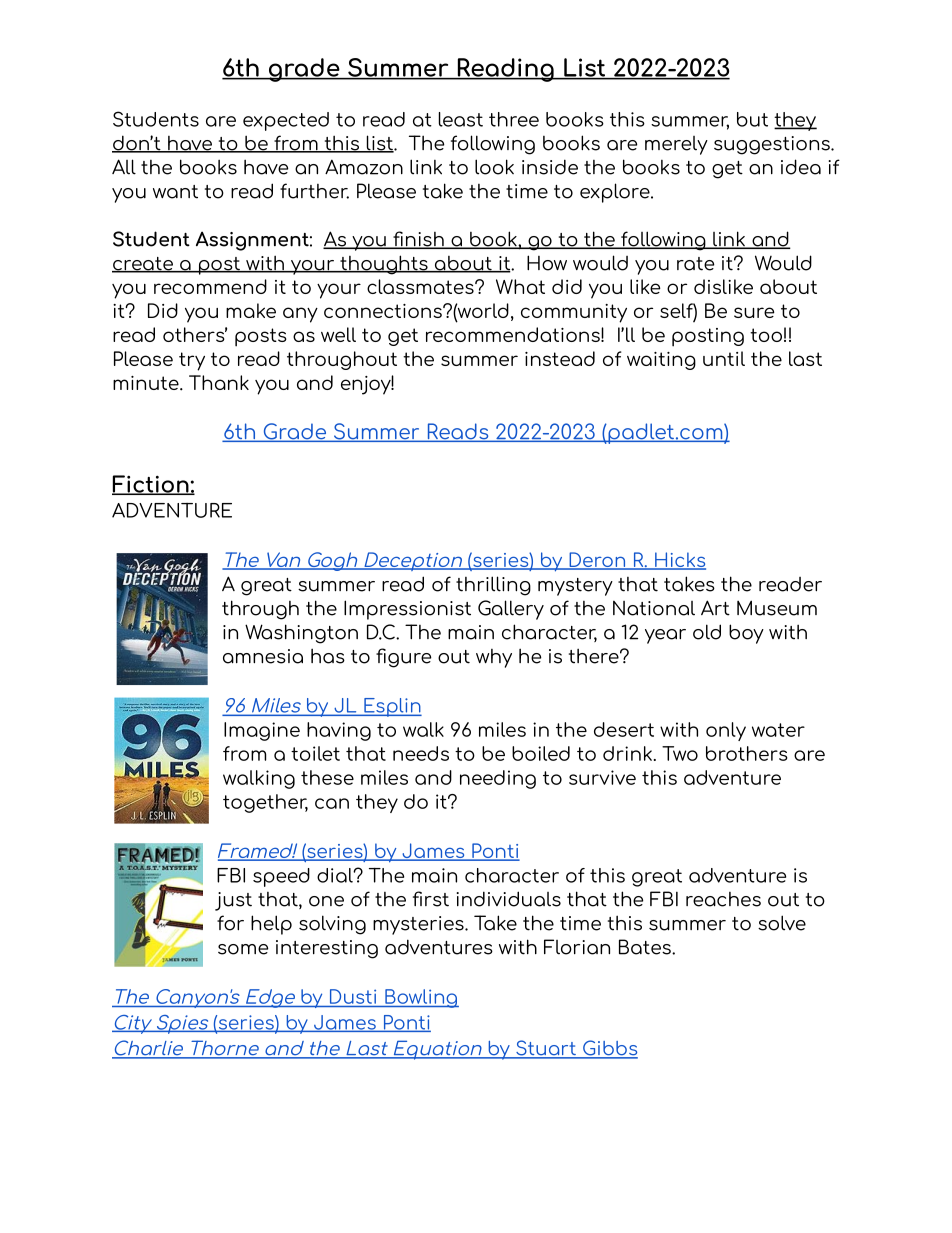 This screenshot has width=952, height=1233. Describe the element at coordinates (520, 286) in the screenshot. I see `What` at that location.
